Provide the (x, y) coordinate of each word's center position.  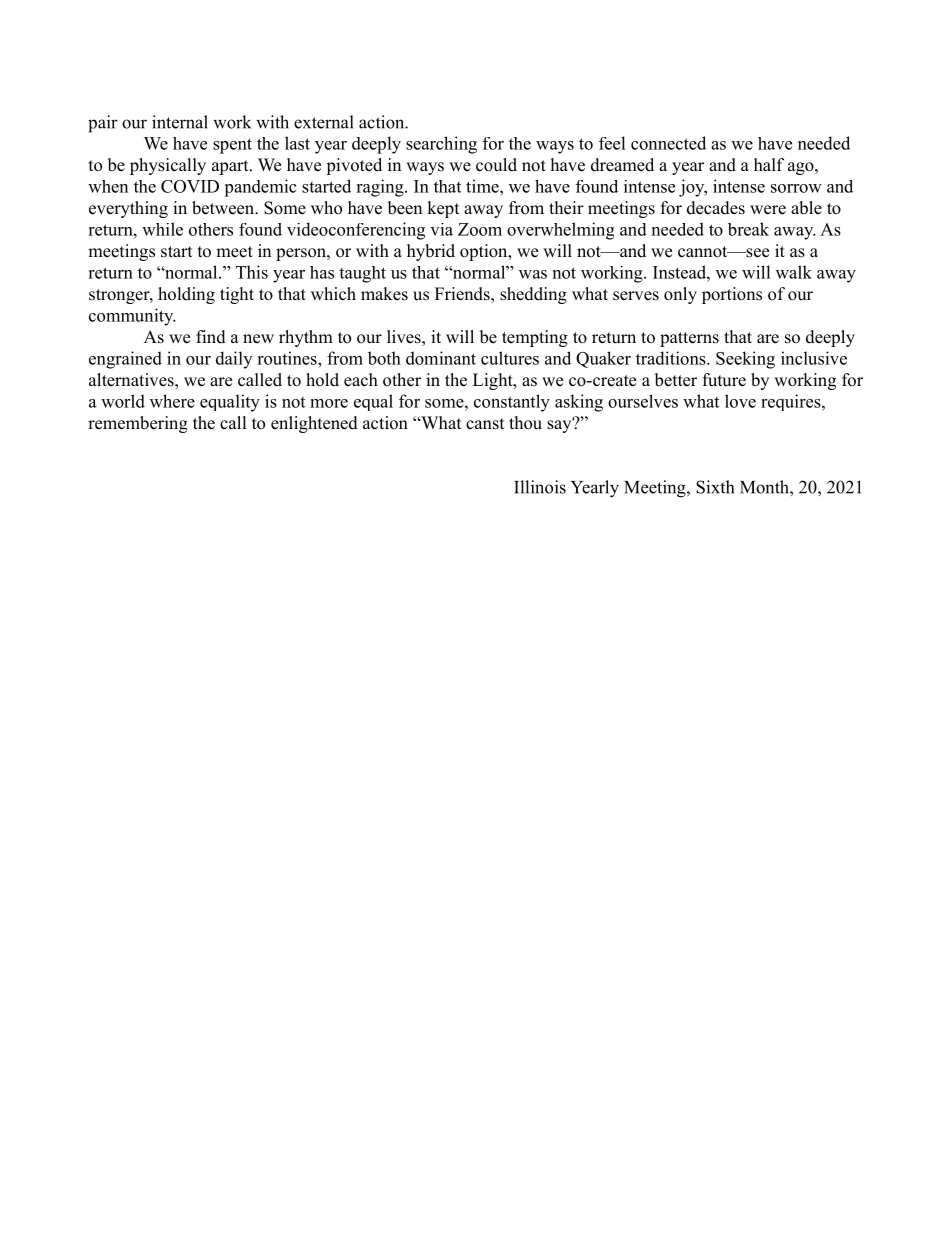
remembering (137, 424)
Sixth (715, 487)
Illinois (540, 487)
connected (668, 143)
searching (441, 145)
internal (180, 122)
